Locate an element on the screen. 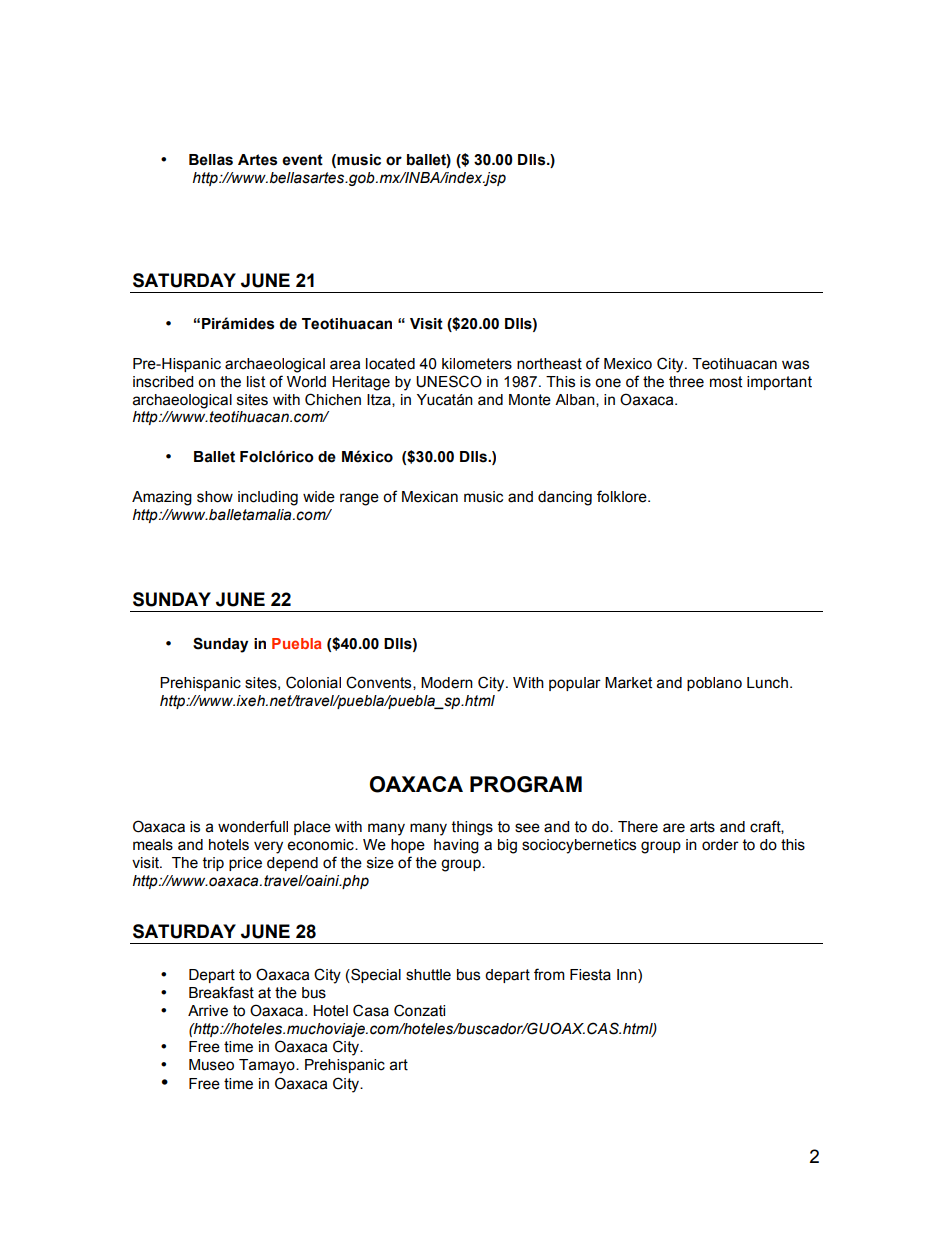 This screenshot has width=952, height=1233. kilometers is located at coordinates (477, 364).
